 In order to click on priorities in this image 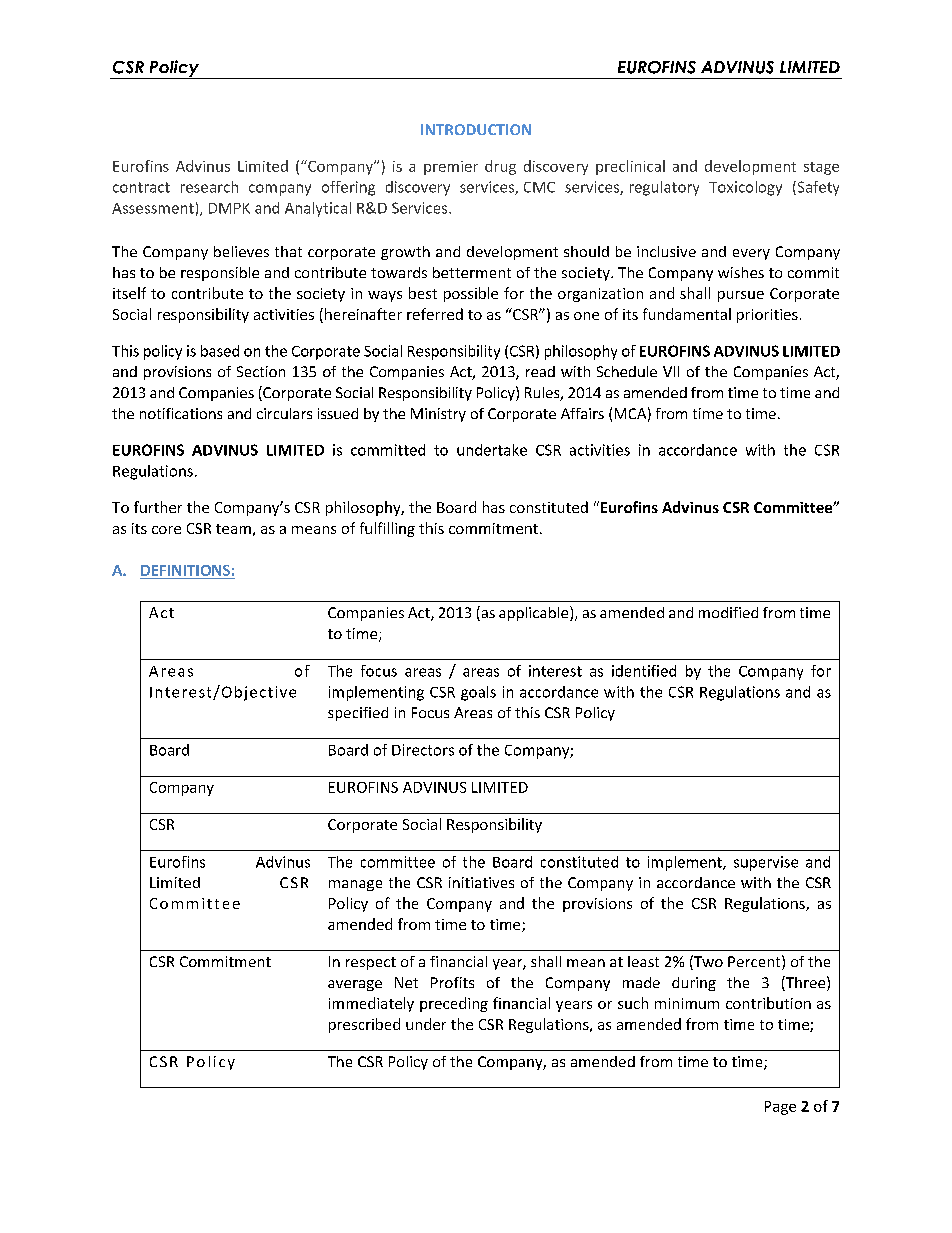, I will do `click(767, 316)`.
